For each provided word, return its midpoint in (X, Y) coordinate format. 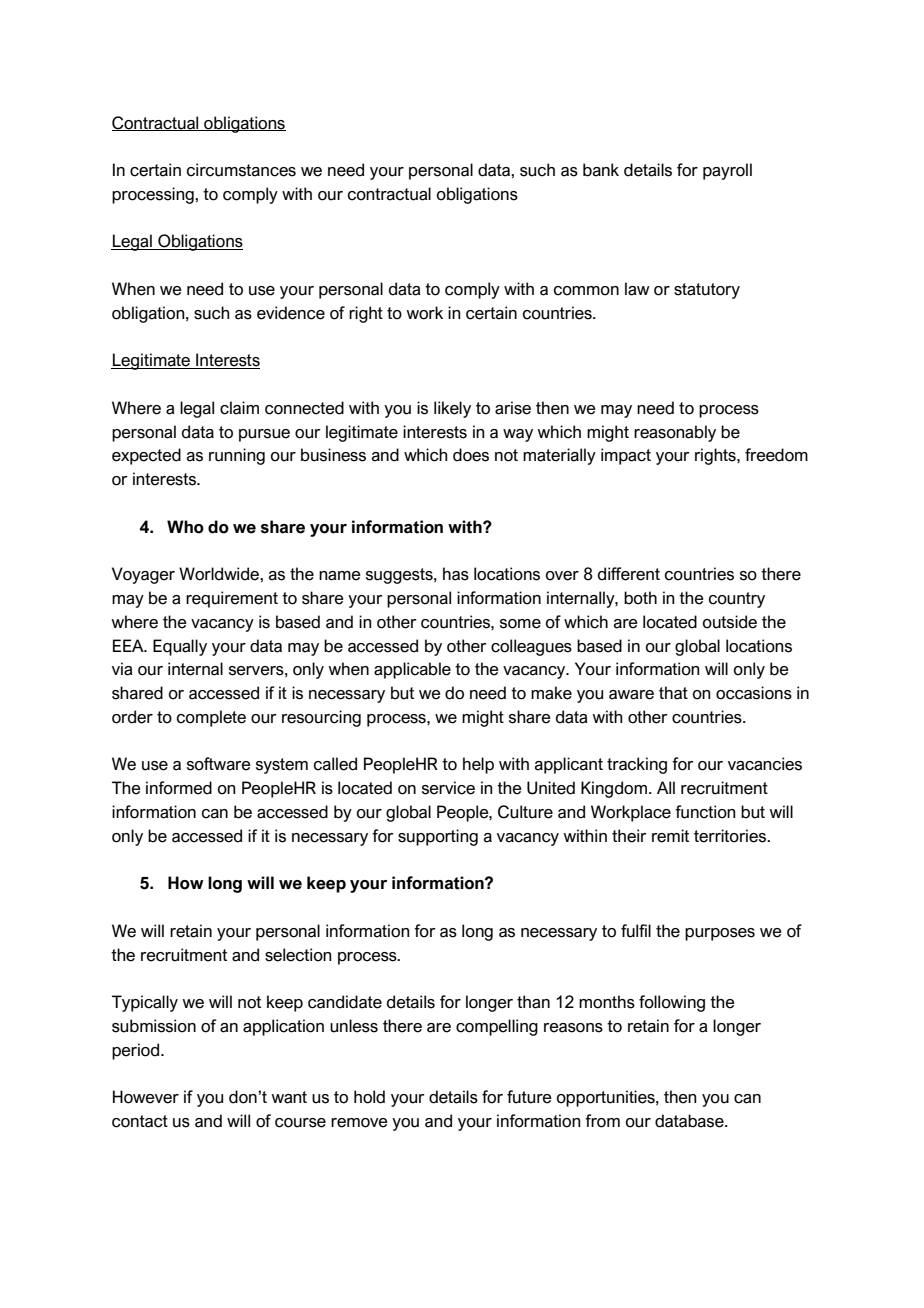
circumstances (241, 170)
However (146, 1097)
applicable (412, 670)
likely (452, 409)
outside (730, 622)
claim (239, 408)
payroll (727, 171)
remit (670, 836)
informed (179, 788)
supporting (438, 837)
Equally (180, 647)
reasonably (675, 433)
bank (601, 170)
